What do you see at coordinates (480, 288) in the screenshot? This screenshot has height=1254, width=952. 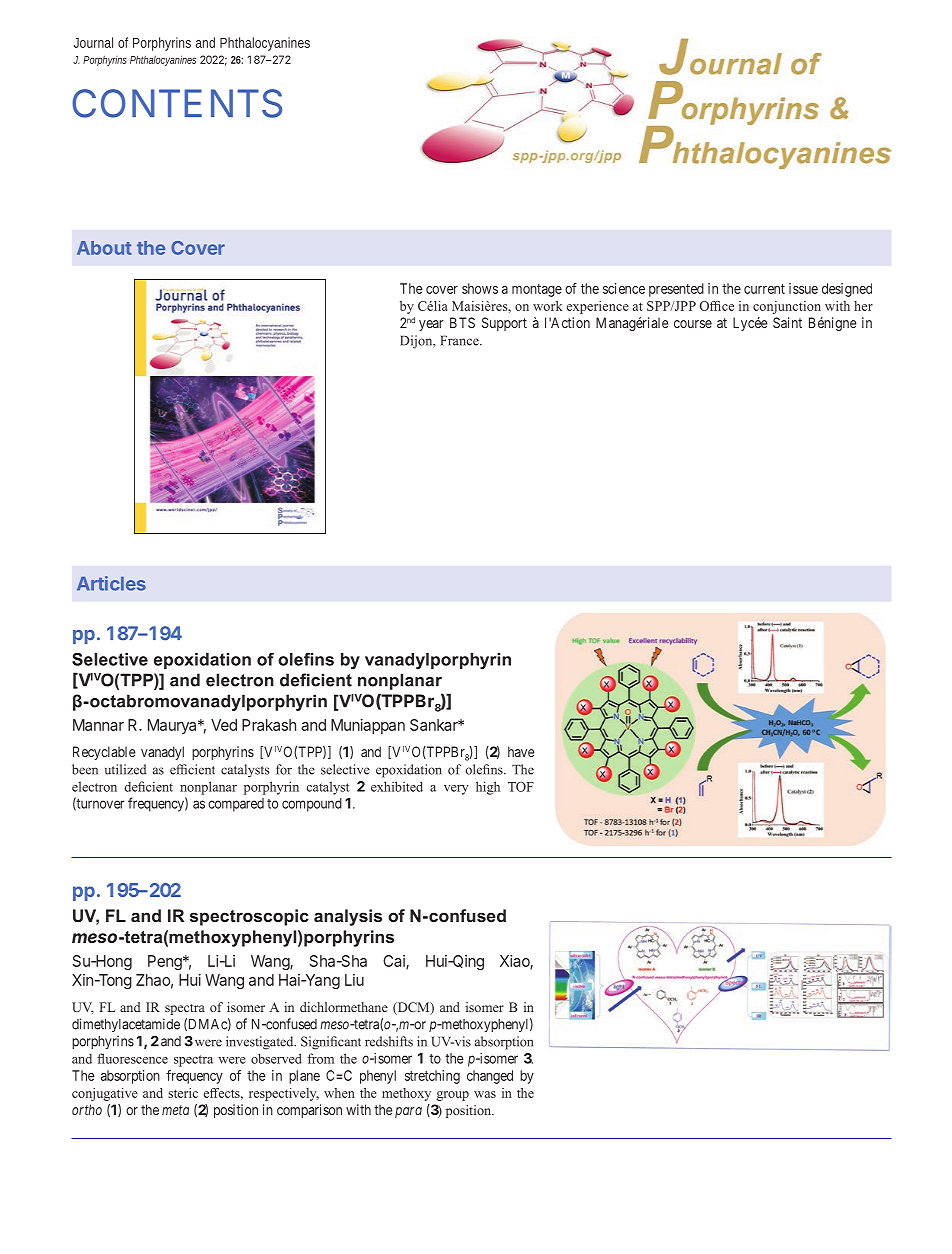 I see `shows` at bounding box center [480, 288].
